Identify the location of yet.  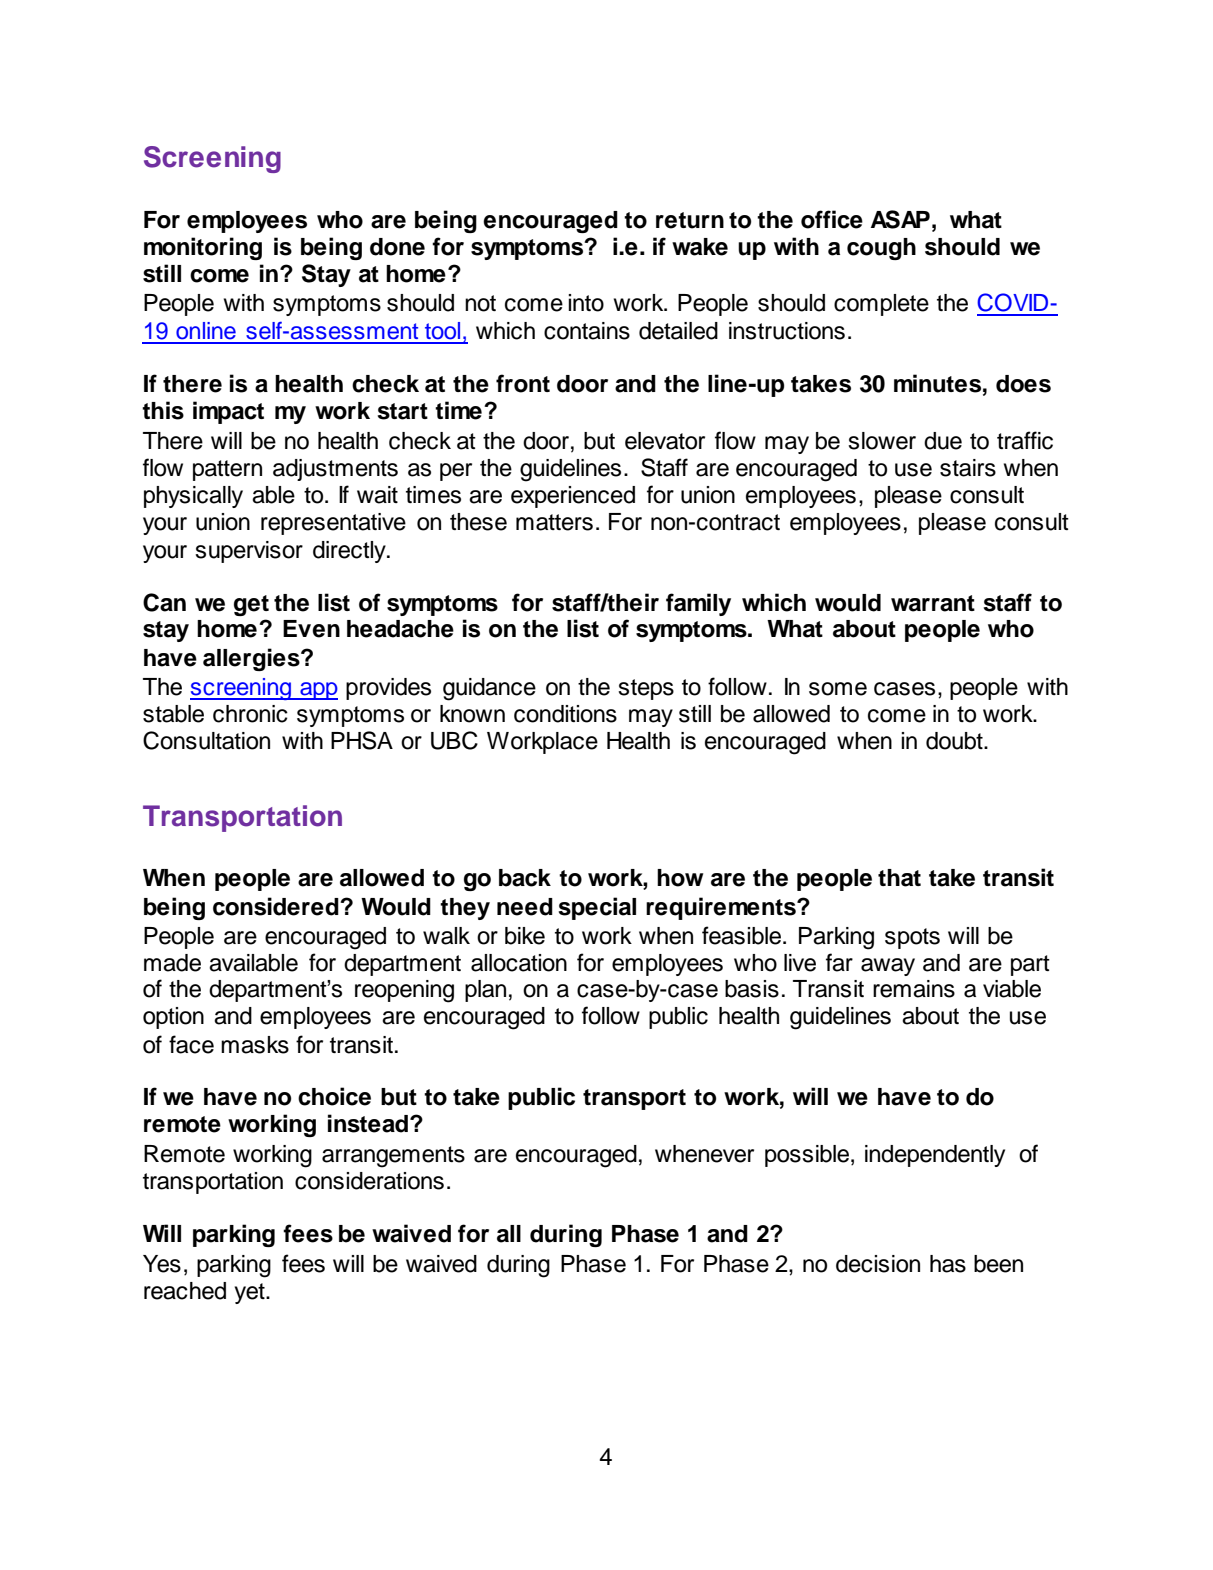
(251, 1293).
